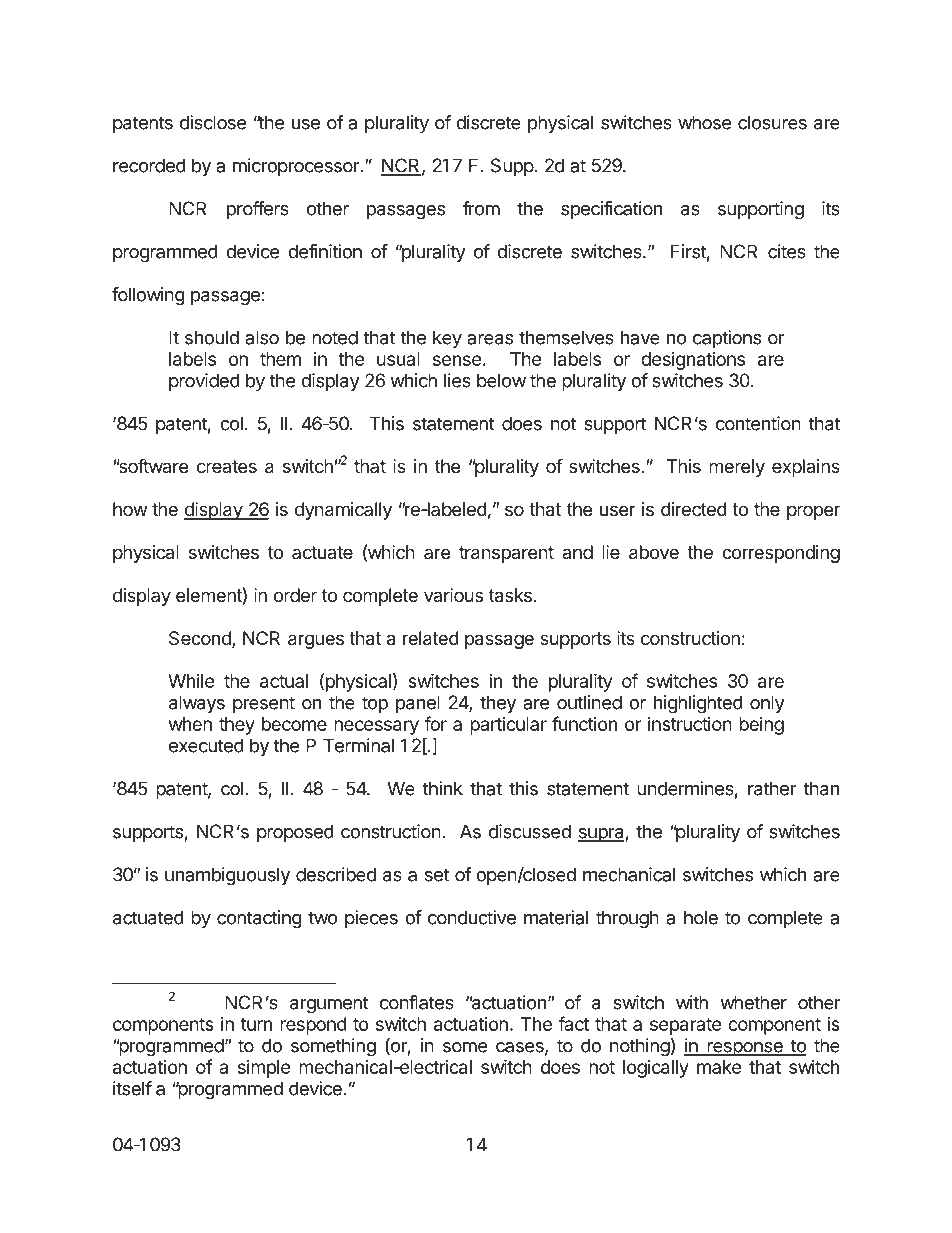  What do you see at coordinates (654, 552) in the screenshot?
I see `above` at bounding box center [654, 552].
